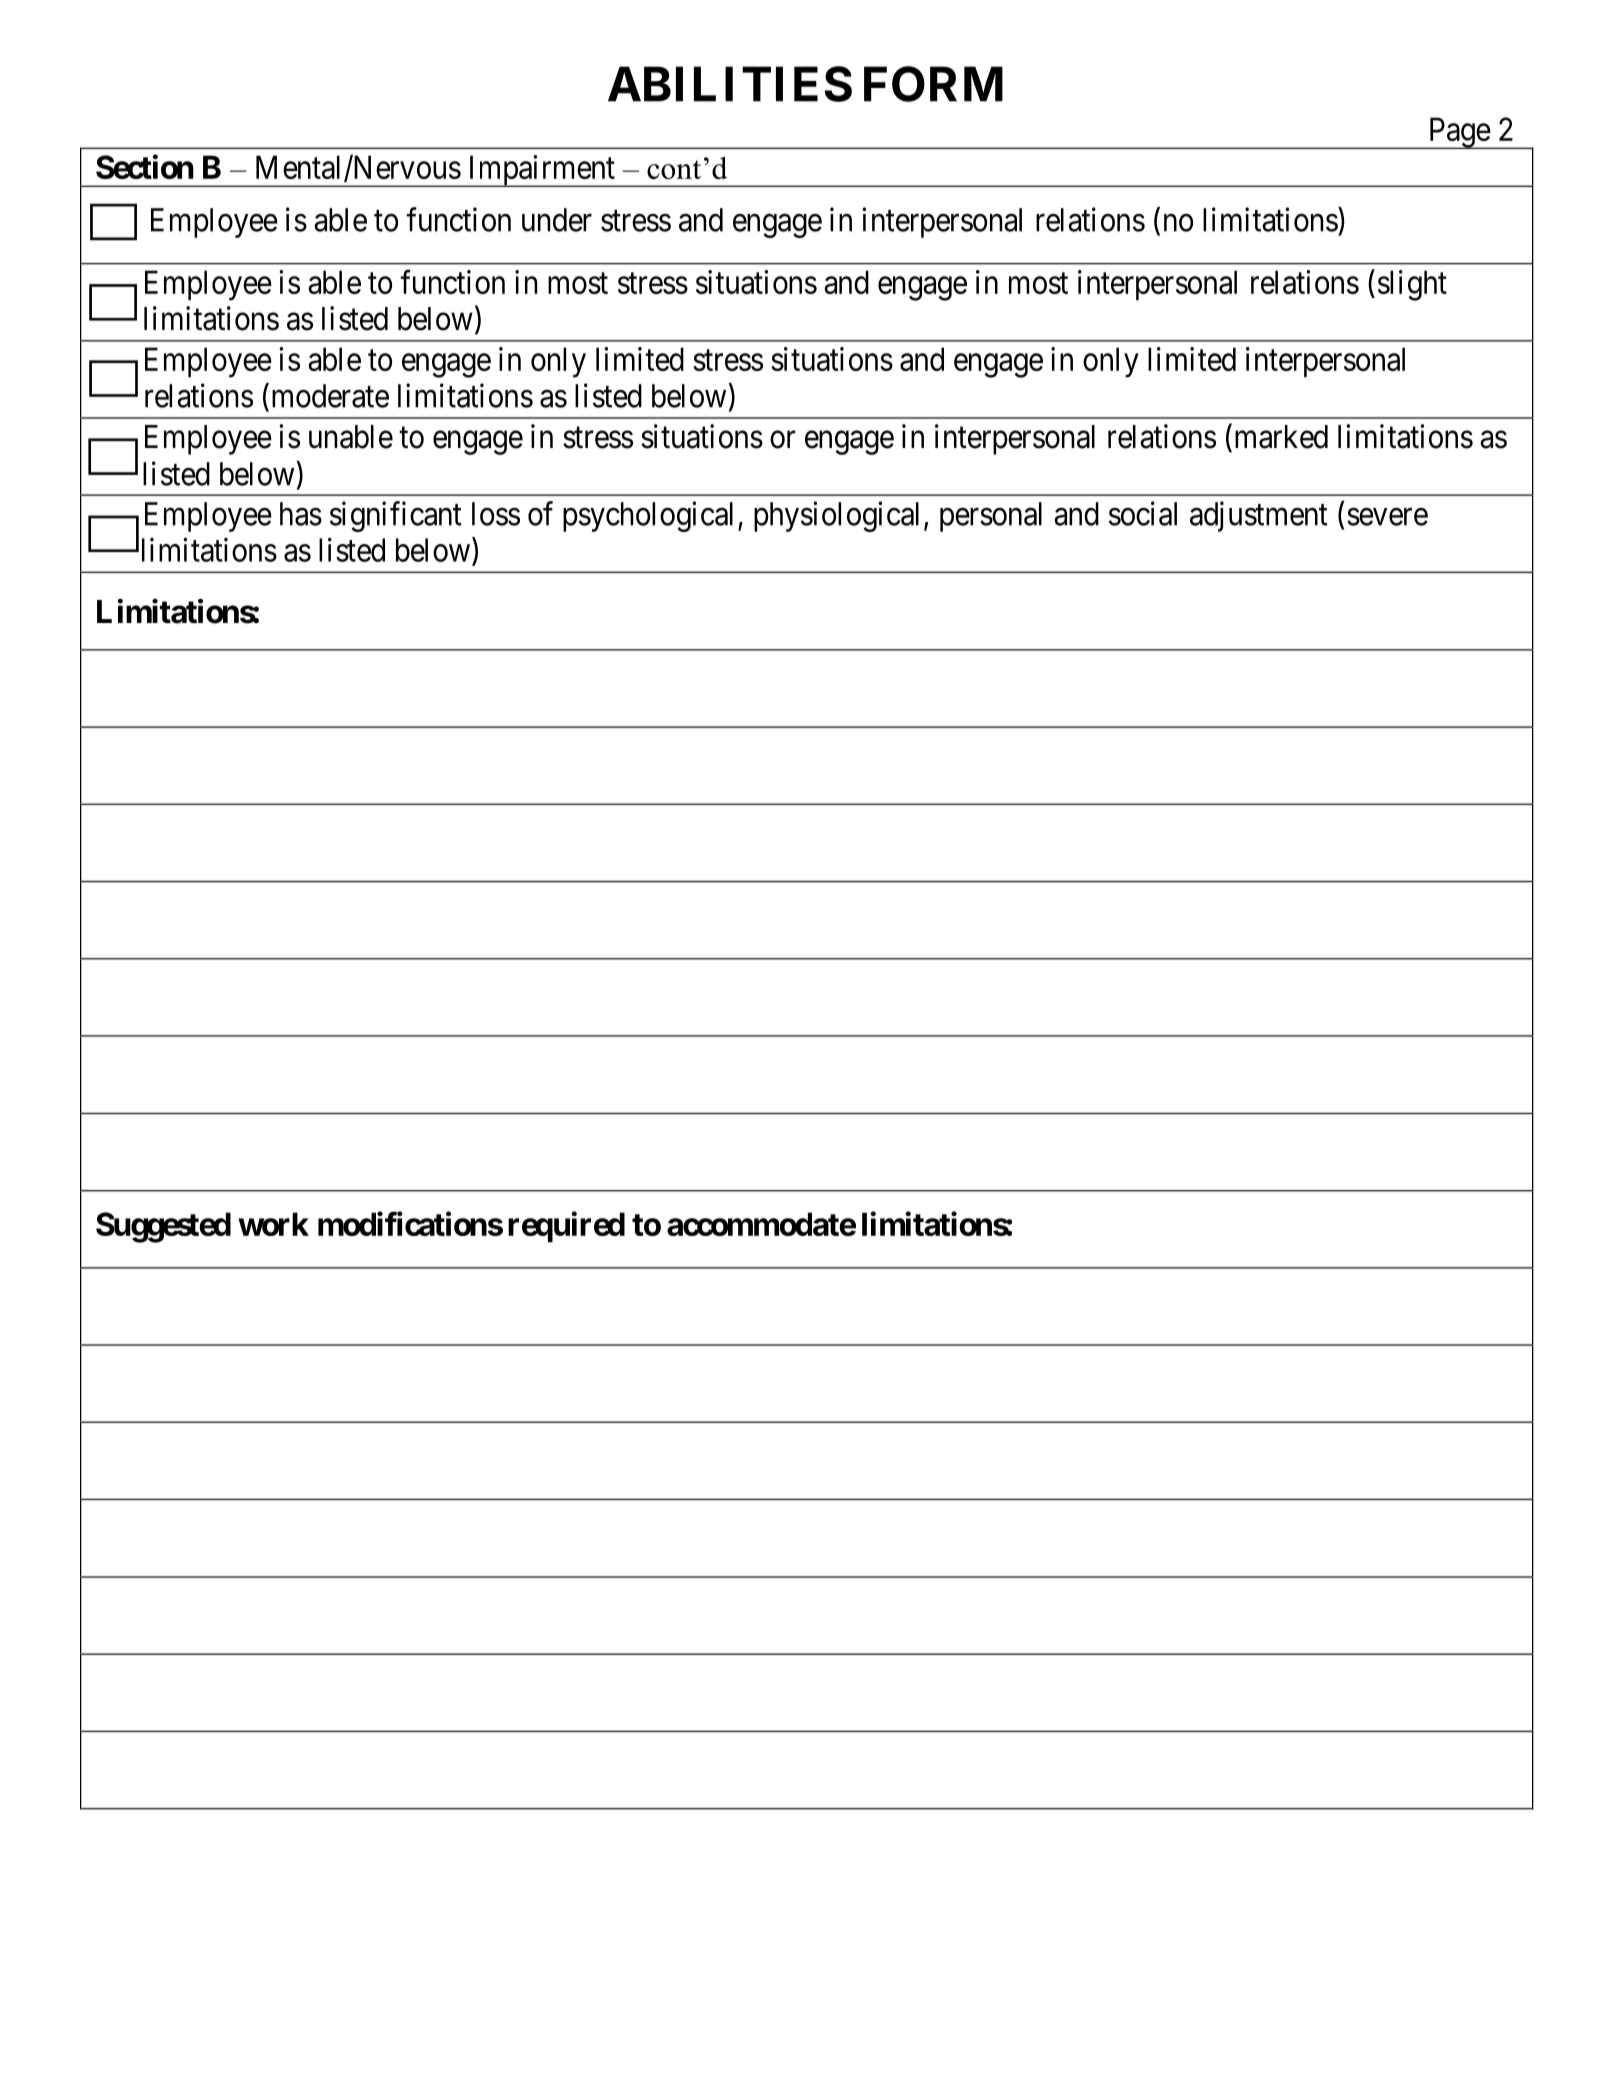 The image size is (1613, 2088). What do you see at coordinates (566, 1227) in the document?
I see `required` at bounding box center [566, 1227].
